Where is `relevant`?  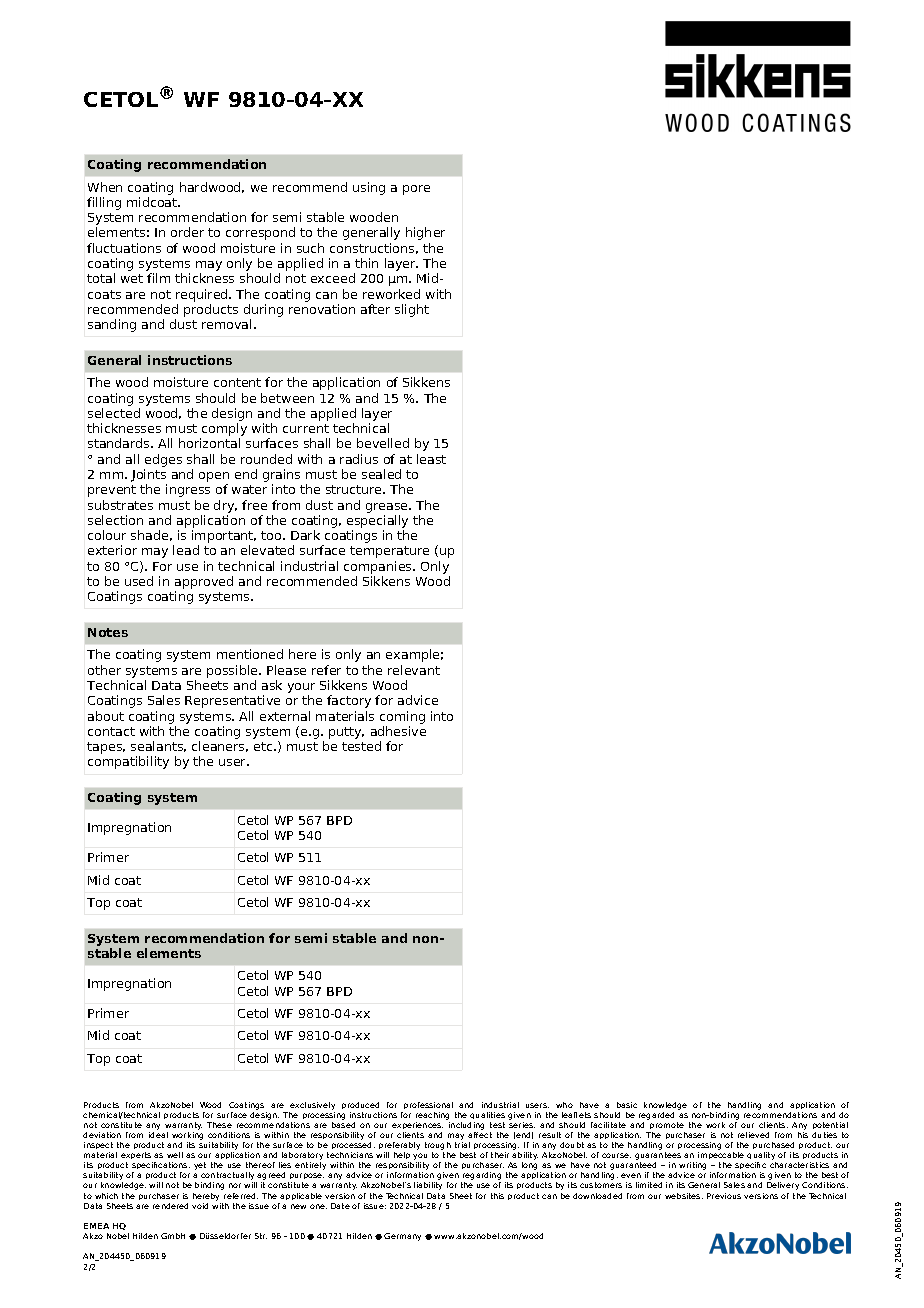
relevant is located at coordinates (414, 670).
